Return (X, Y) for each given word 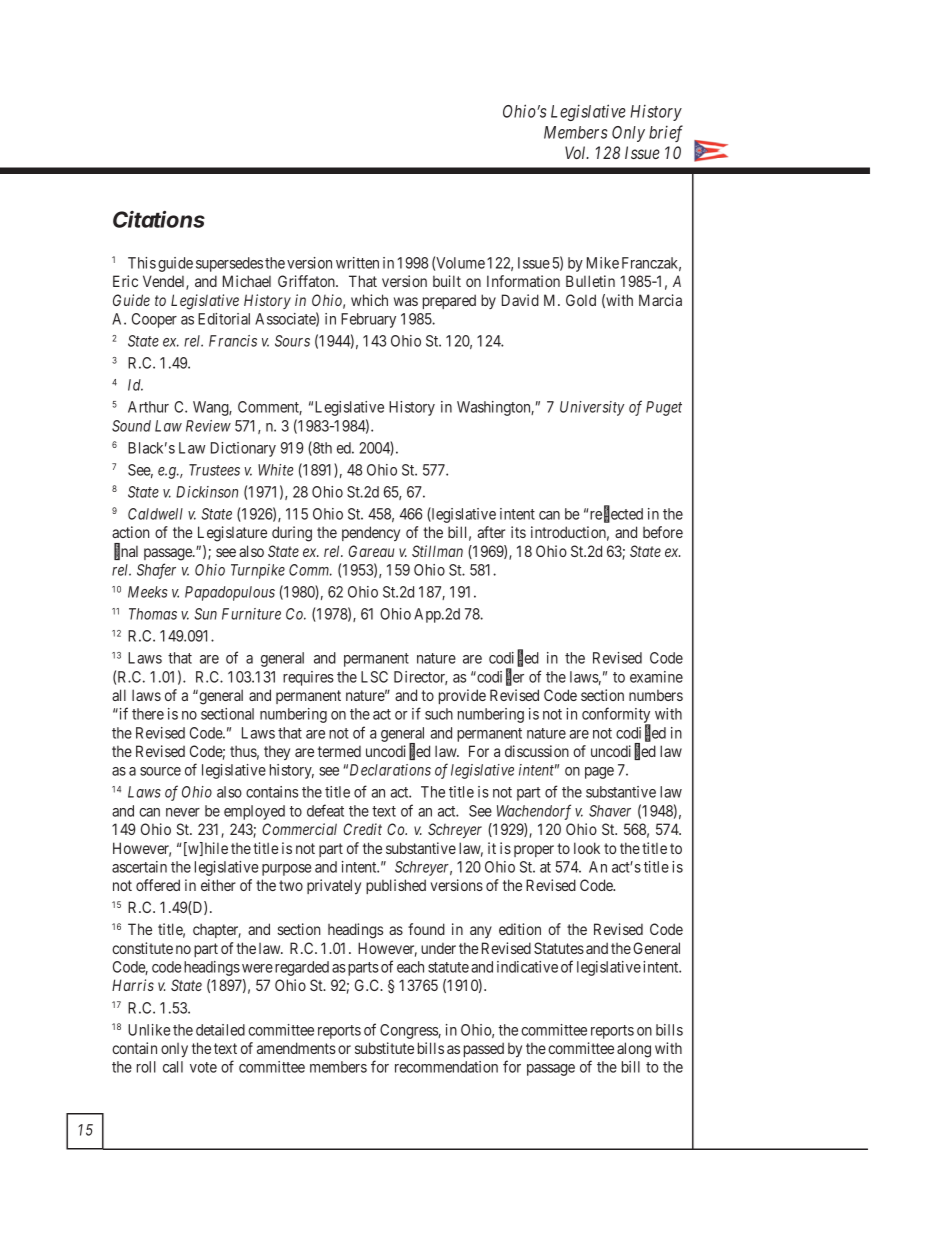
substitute (384, 1048)
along (634, 1050)
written (357, 263)
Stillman (437, 551)
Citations (159, 219)
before (663, 532)
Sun (205, 614)
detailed (220, 1030)
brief (666, 133)
